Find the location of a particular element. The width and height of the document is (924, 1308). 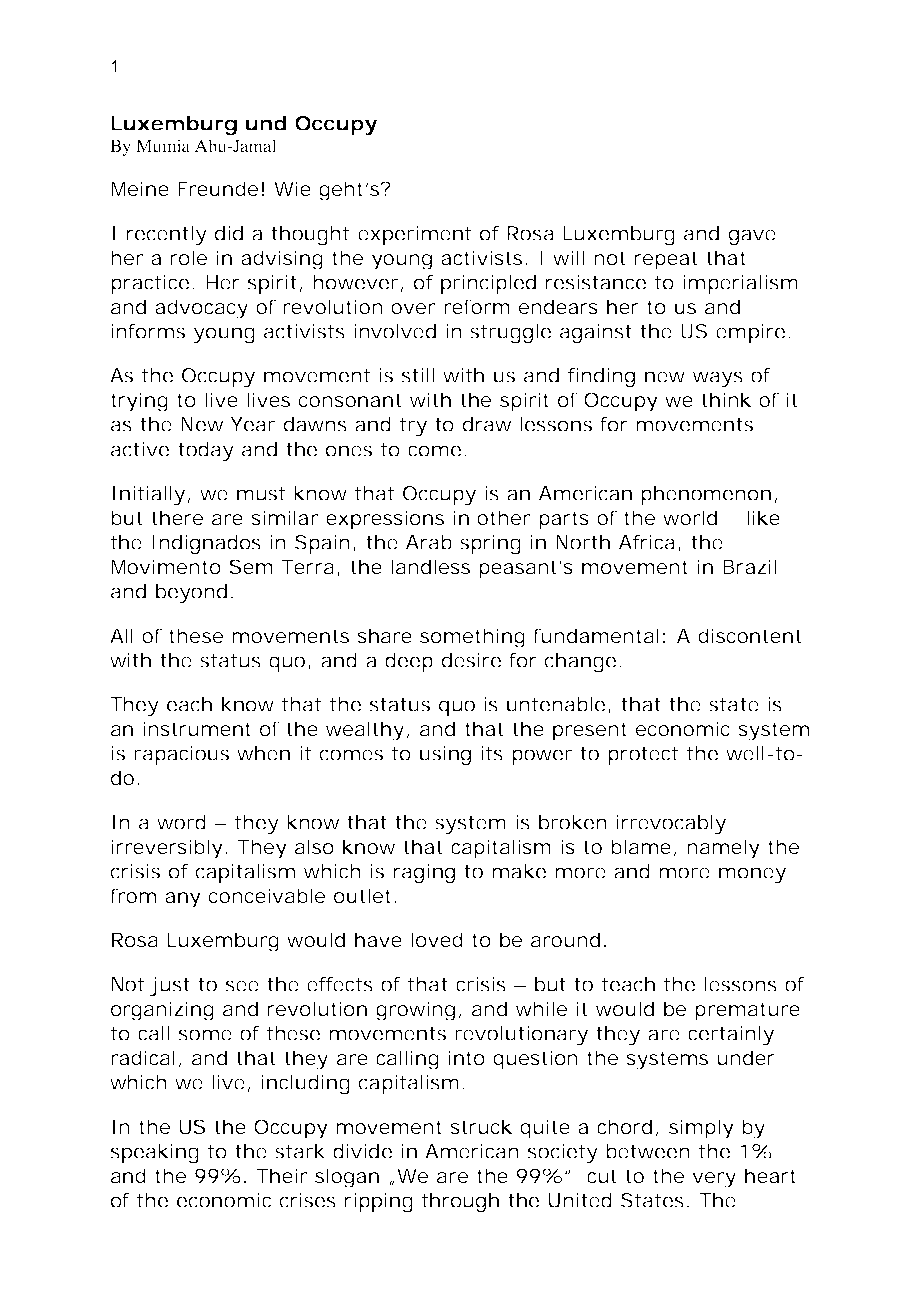

repeat is located at coordinates (666, 260).
